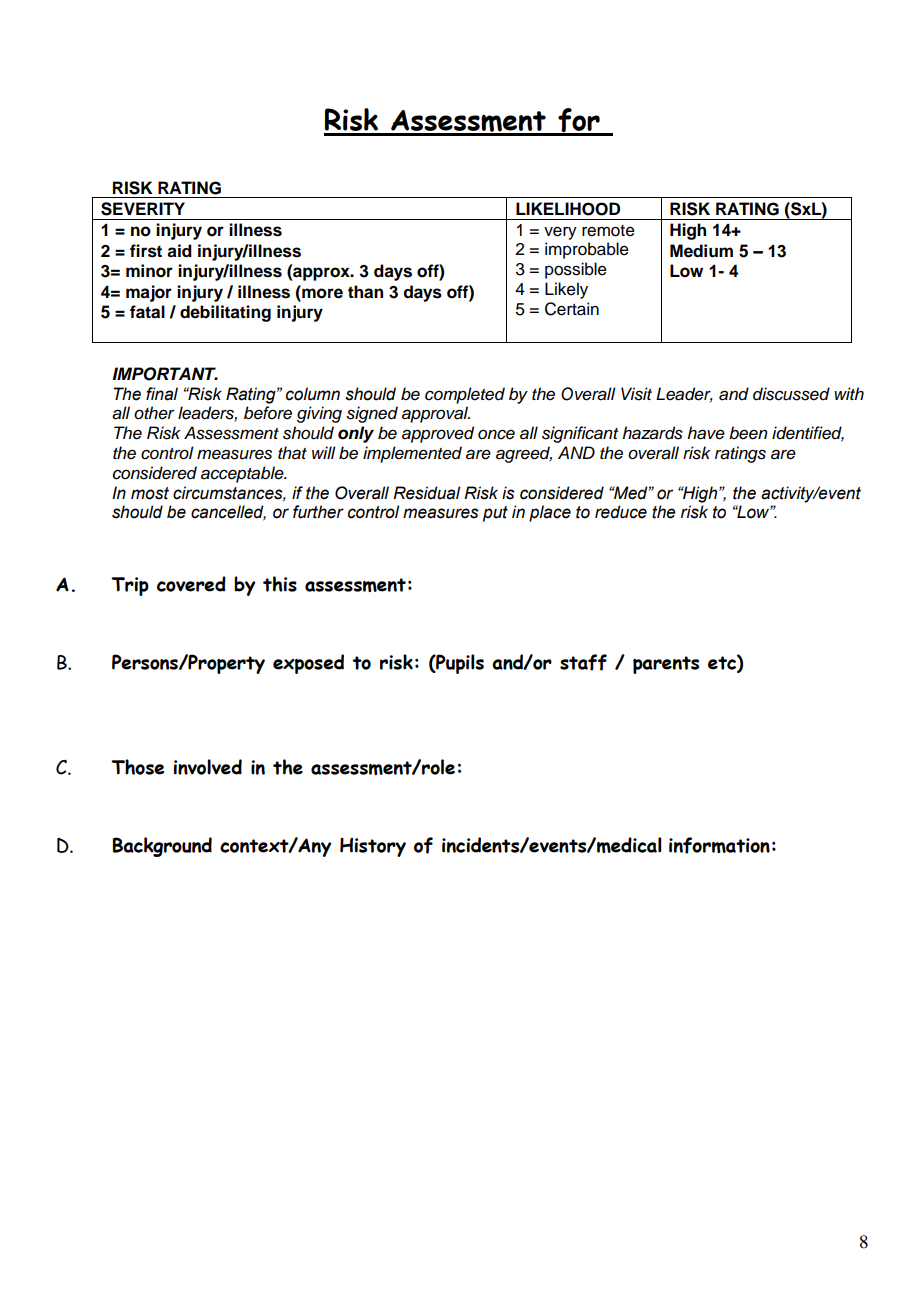 This screenshot has height=1307, width=924. I want to click on Background, so click(162, 847).
